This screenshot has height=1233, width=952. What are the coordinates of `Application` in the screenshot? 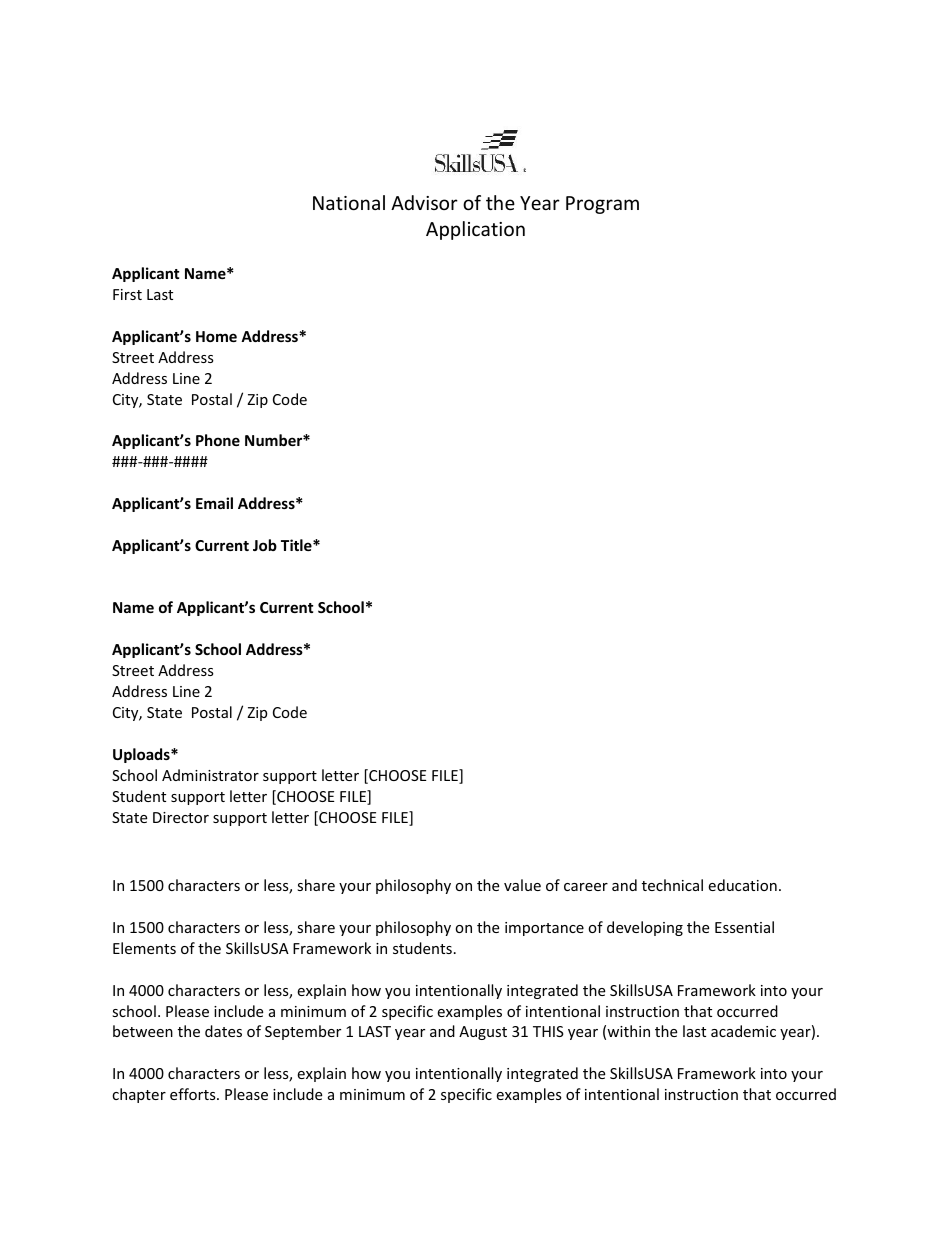 It's located at (475, 230).
